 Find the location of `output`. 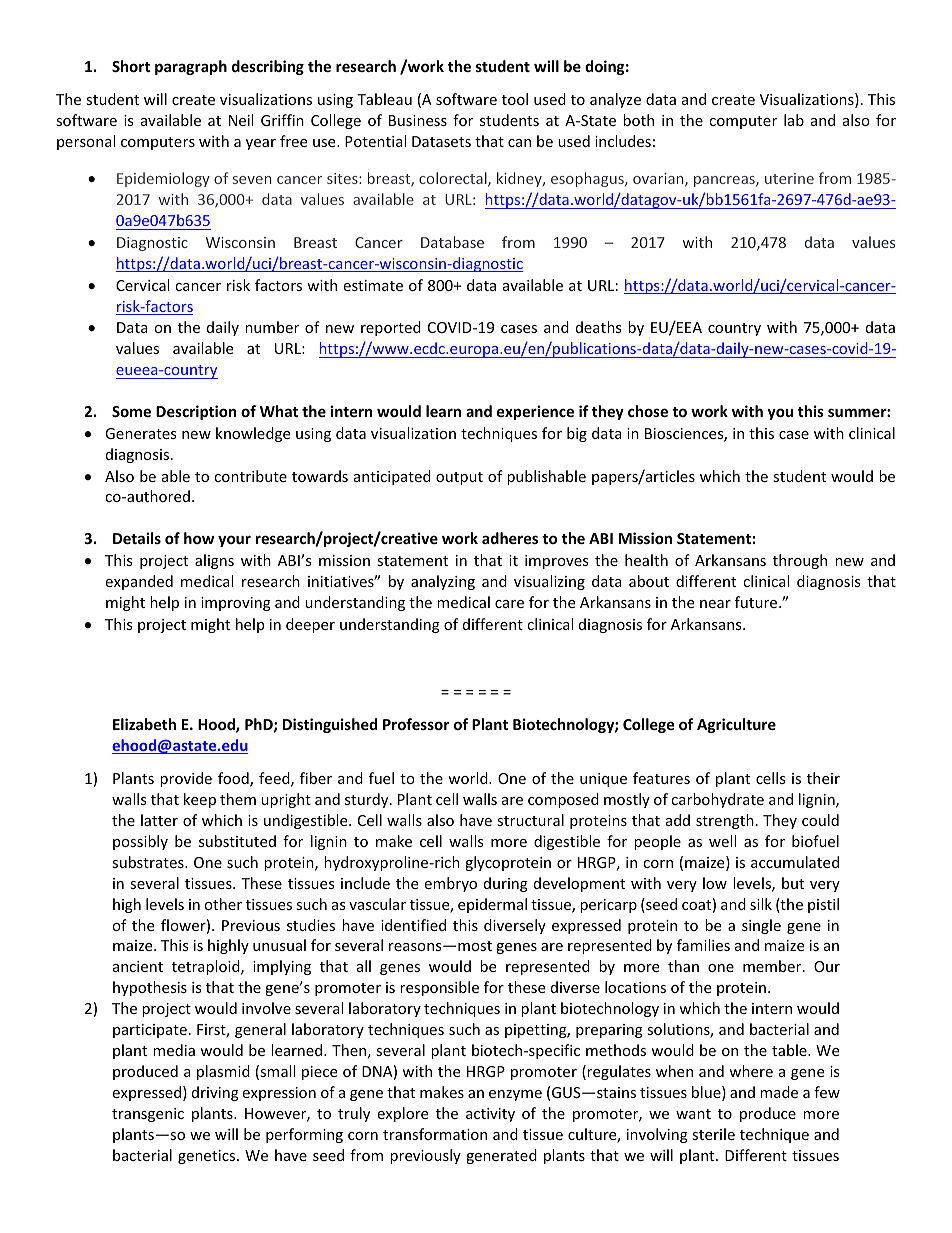

output is located at coordinates (459, 478).
